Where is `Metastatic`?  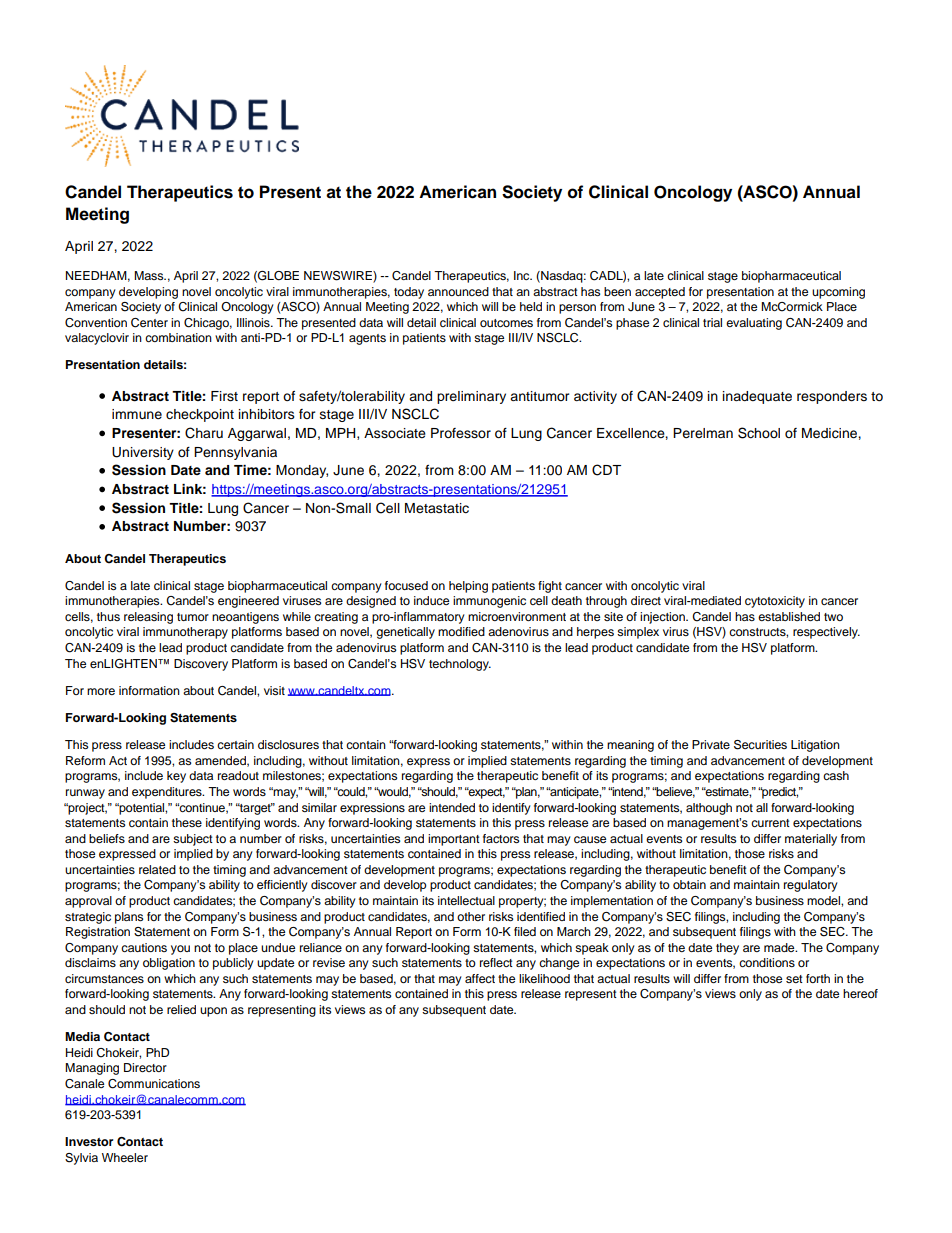 Metastatic is located at coordinates (437, 508).
